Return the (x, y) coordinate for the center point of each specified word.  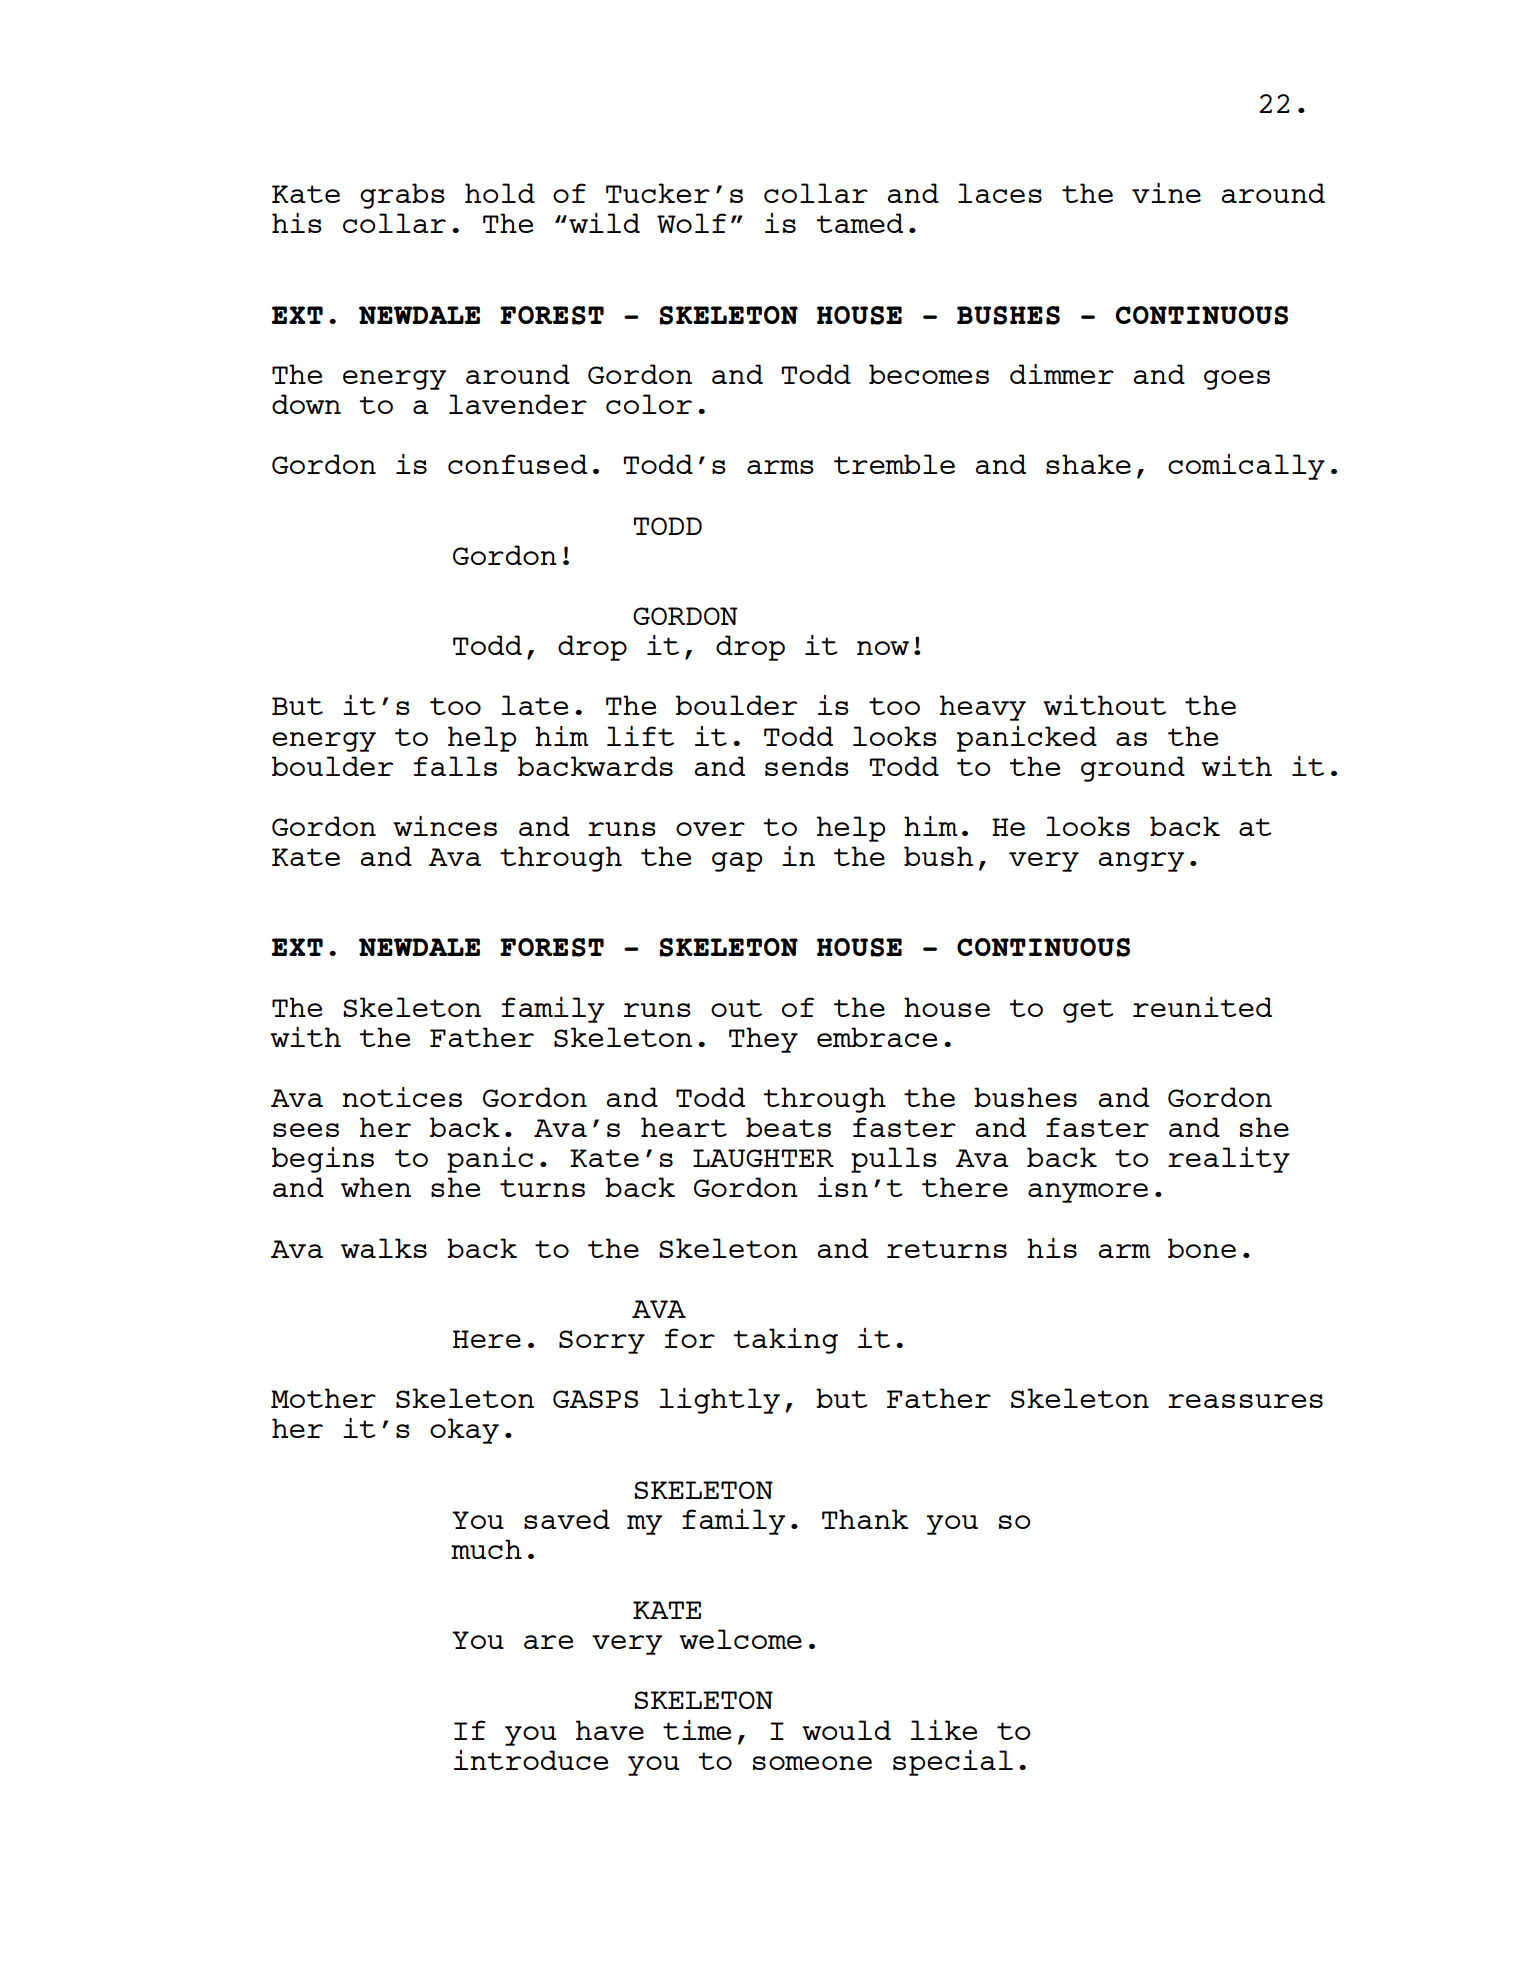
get (1088, 1011)
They (763, 1040)
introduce (531, 1760)
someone (812, 1763)
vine (1166, 193)
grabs (402, 196)
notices (402, 1097)
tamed (859, 223)
